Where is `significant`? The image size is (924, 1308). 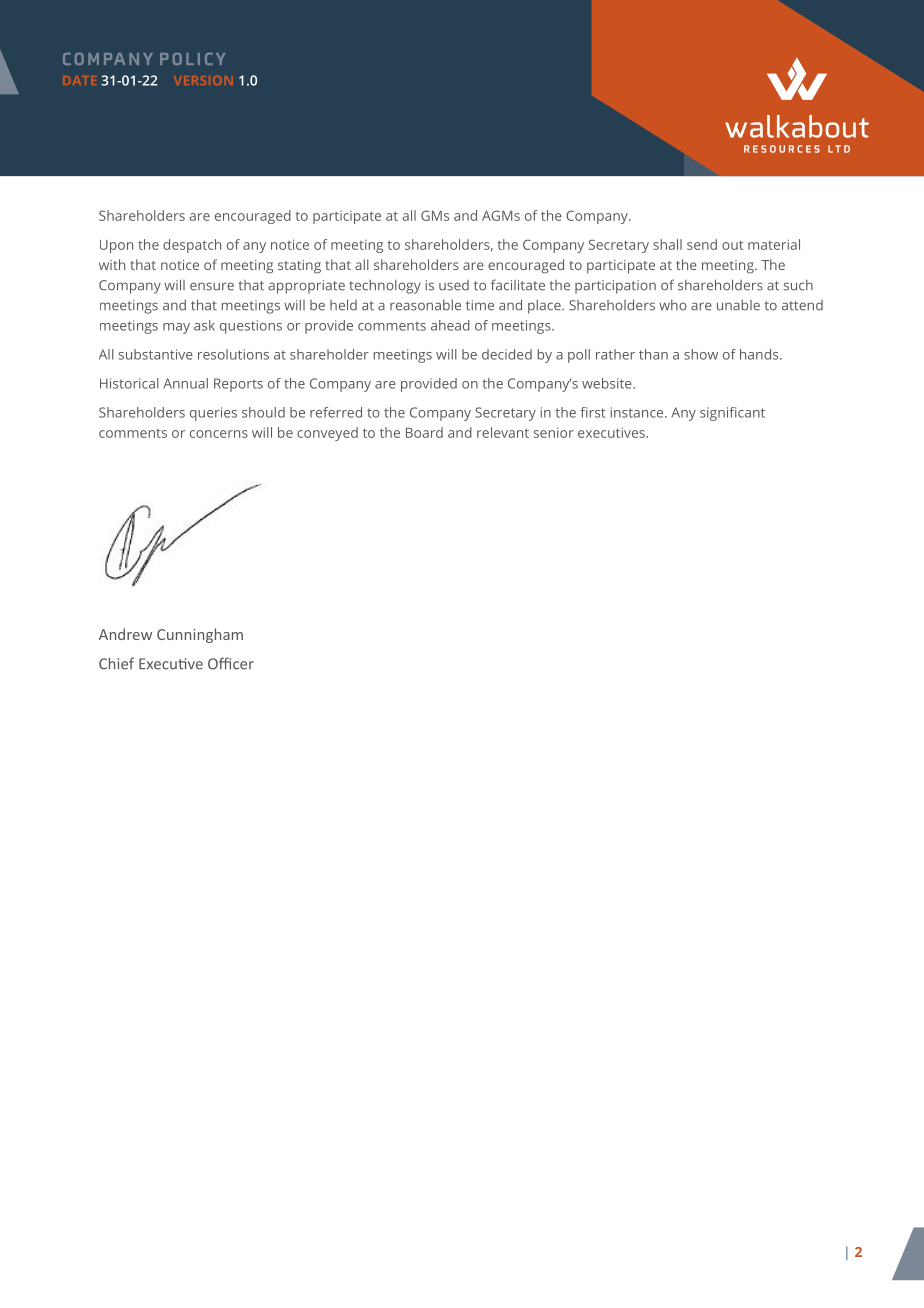
significant is located at coordinates (732, 414).
